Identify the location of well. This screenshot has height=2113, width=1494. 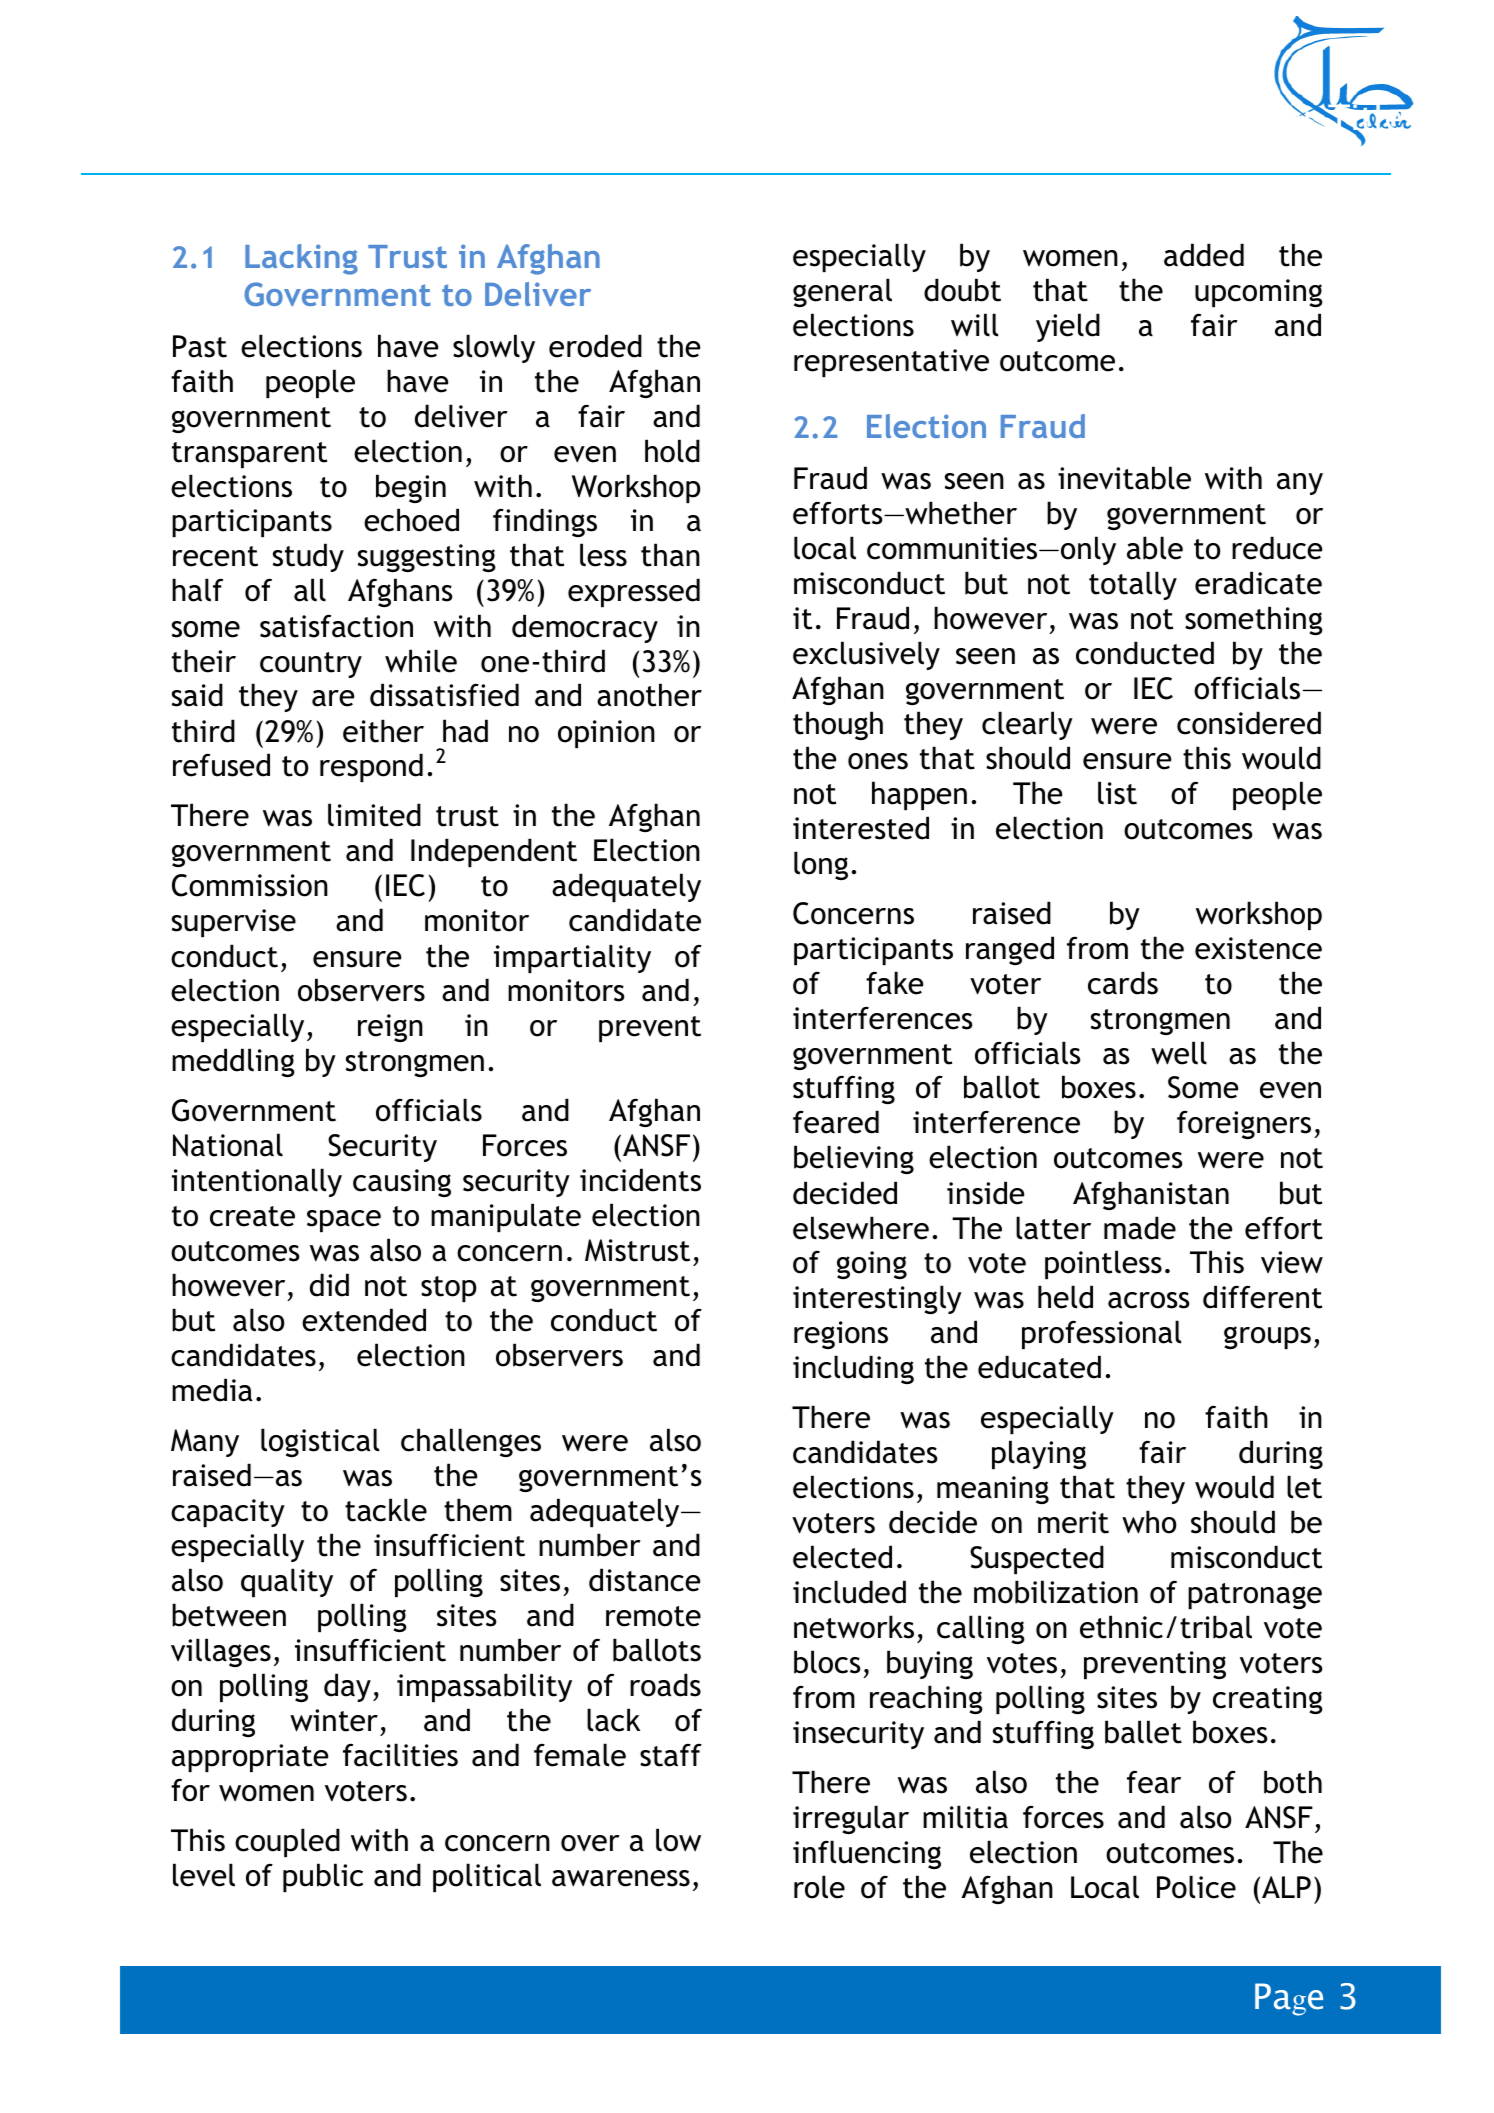
(1179, 1053).
